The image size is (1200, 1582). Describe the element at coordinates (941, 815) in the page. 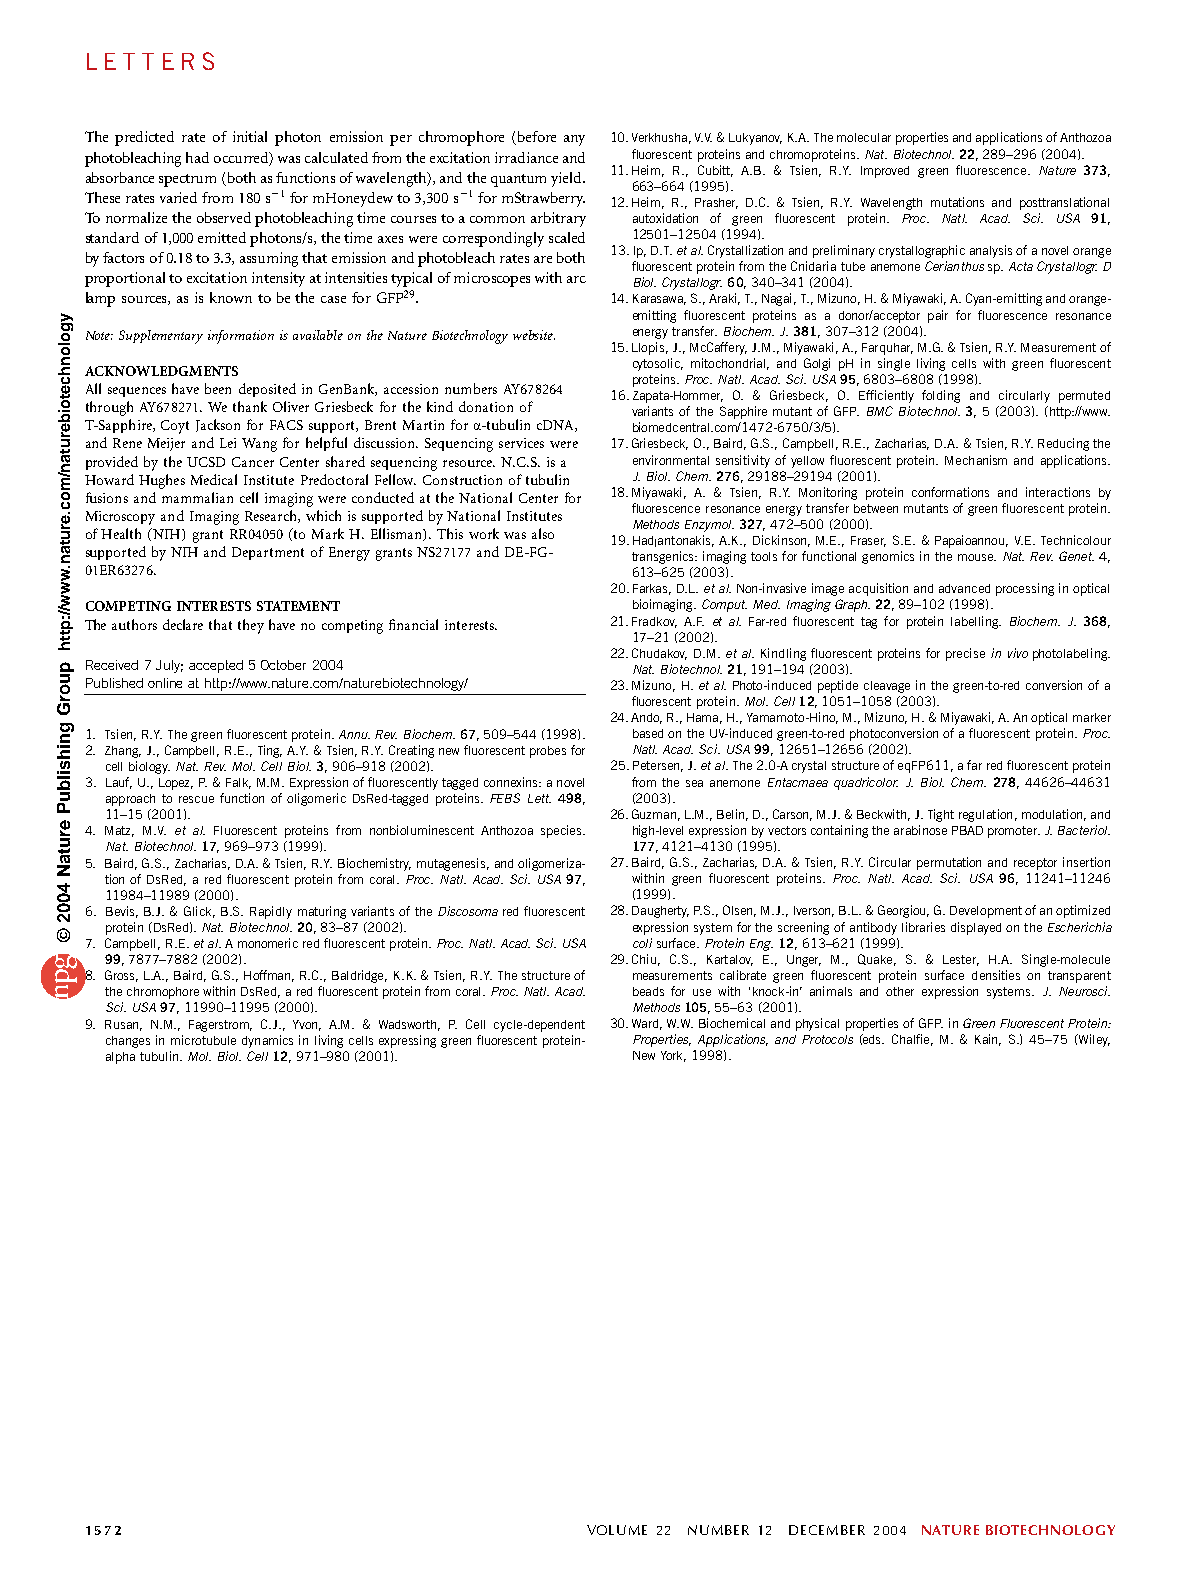

I see `Tight` at that location.
